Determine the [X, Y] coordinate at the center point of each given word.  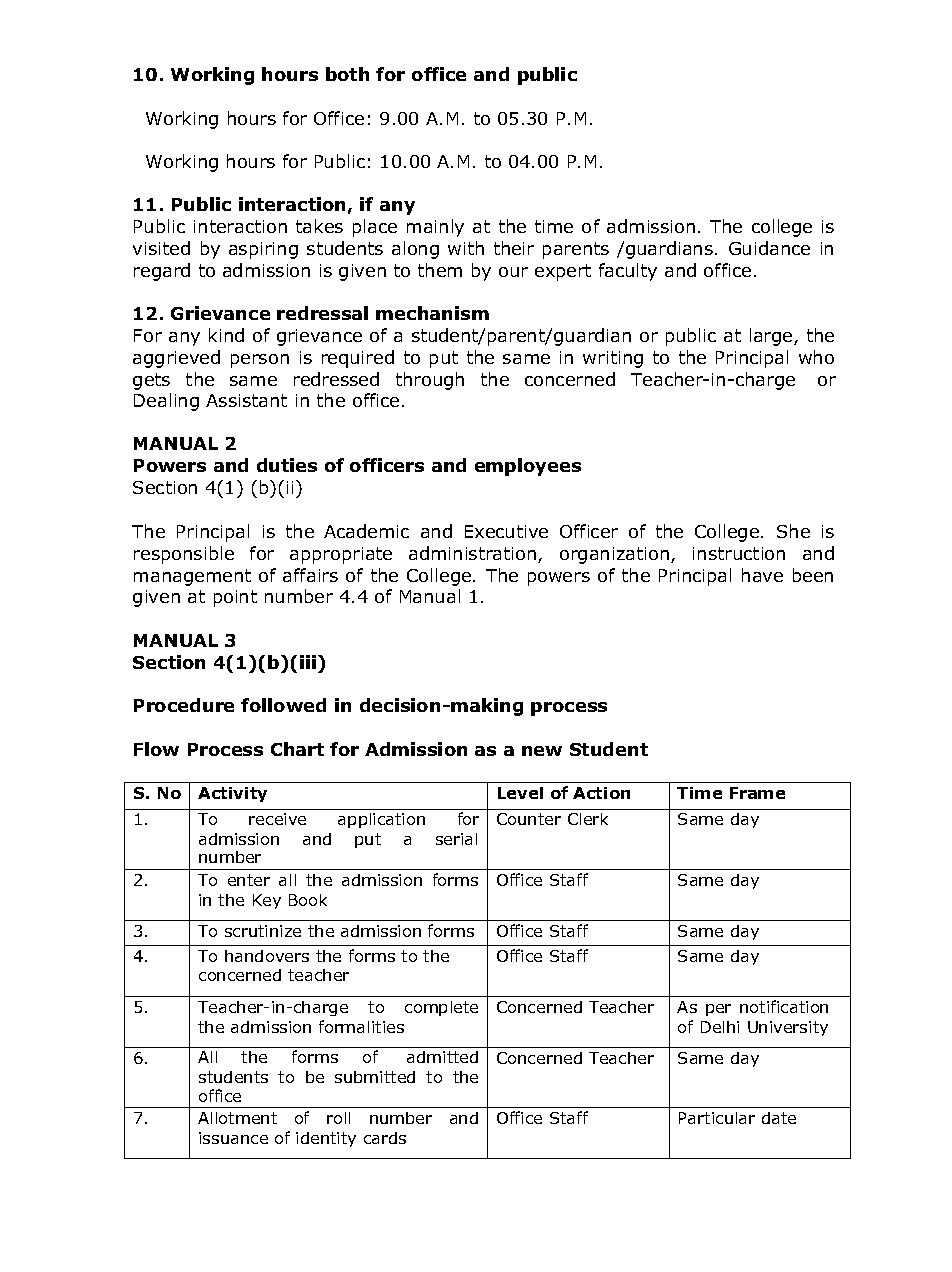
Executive [506, 531]
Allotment [237, 1118]
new [542, 751]
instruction [739, 553]
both [347, 74]
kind [226, 335]
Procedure [184, 705]
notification [784, 1006]
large [772, 337]
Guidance [769, 248]
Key [267, 901]
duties [287, 465]
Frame [757, 793]
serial [456, 839]
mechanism [432, 313]
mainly [435, 228]
